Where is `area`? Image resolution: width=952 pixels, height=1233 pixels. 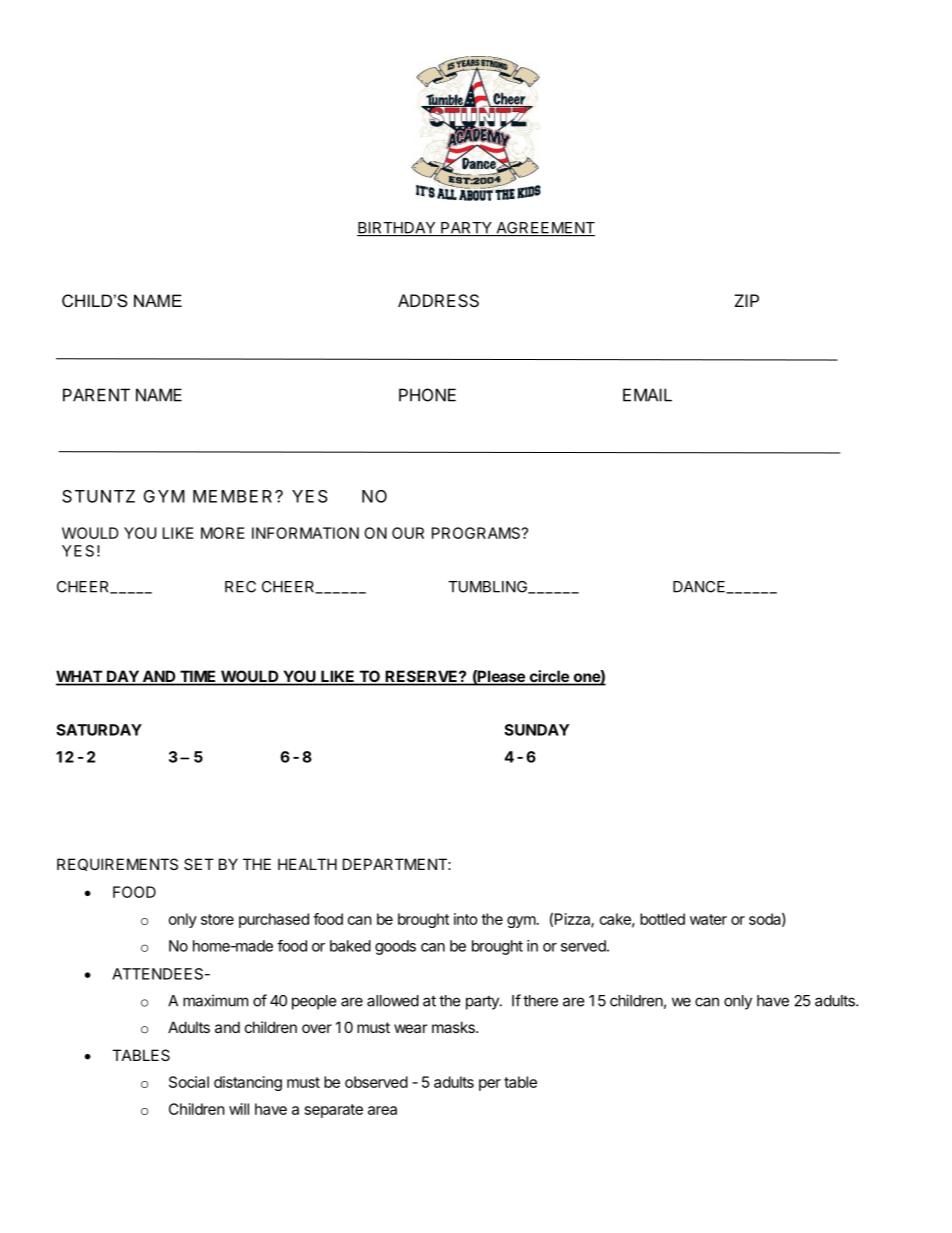
area is located at coordinates (382, 1110).
